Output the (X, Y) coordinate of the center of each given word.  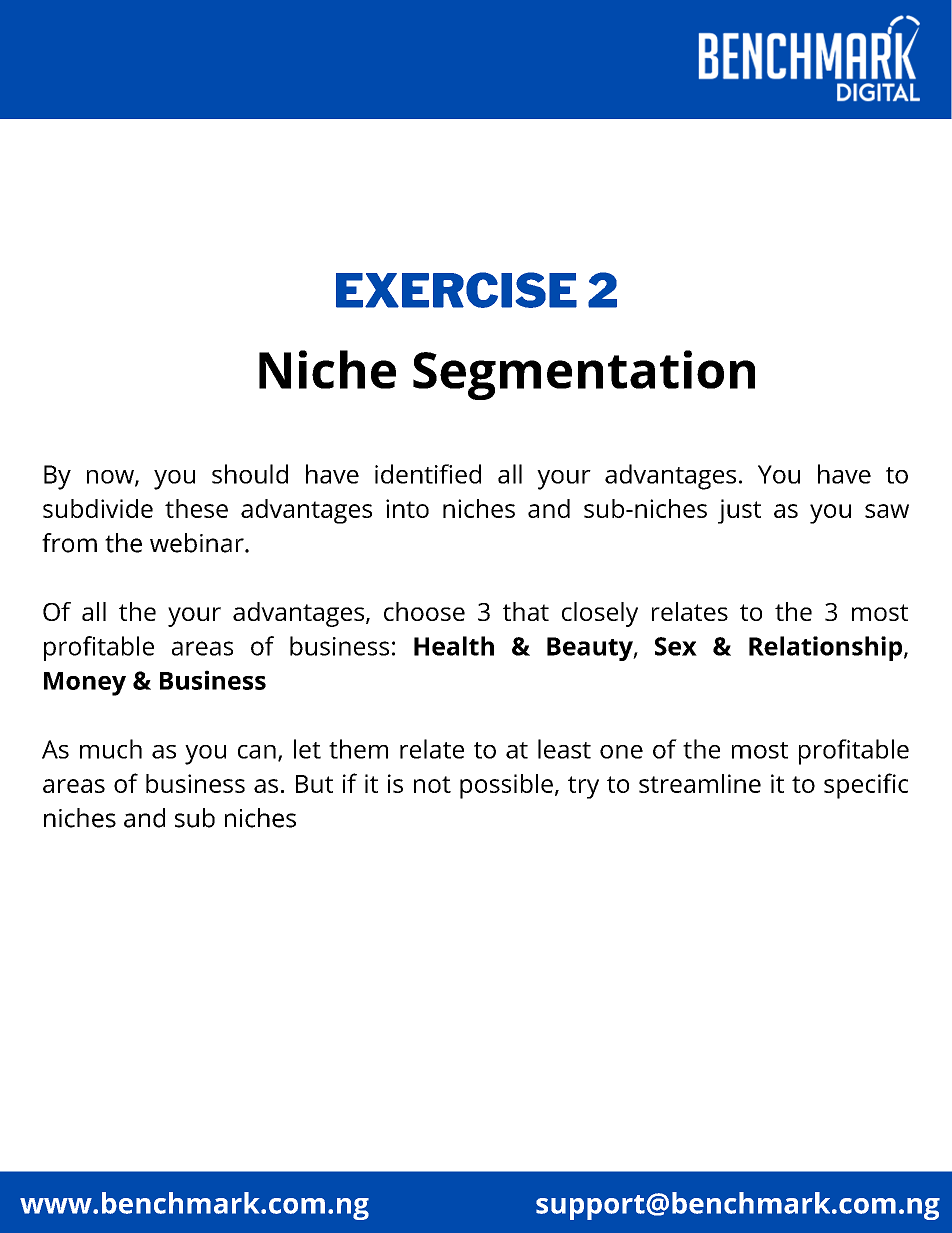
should (250, 474)
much (111, 749)
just (739, 511)
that (526, 611)
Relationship (827, 648)
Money (85, 684)
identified (428, 474)
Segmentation (584, 375)
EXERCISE (456, 290)
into (407, 508)
